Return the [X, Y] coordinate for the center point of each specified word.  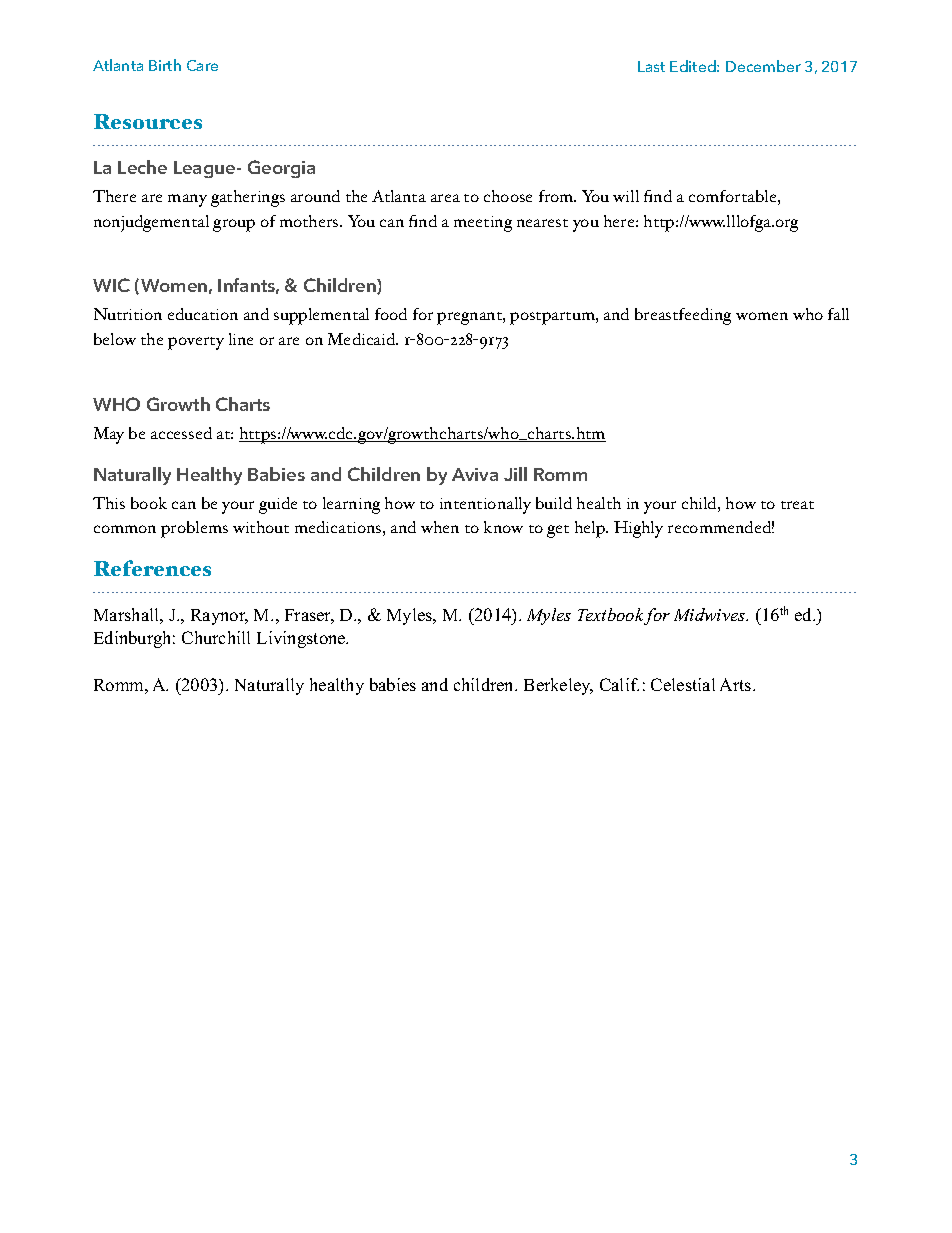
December [763, 66]
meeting [483, 224]
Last [651, 66]
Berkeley [558, 686]
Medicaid [363, 339]
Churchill [216, 637]
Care [202, 65]
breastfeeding [683, 316]
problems [194, 529]
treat [797, 505]
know [503, 527]
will [626, 196]
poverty [196, 343]
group [234, 225]
